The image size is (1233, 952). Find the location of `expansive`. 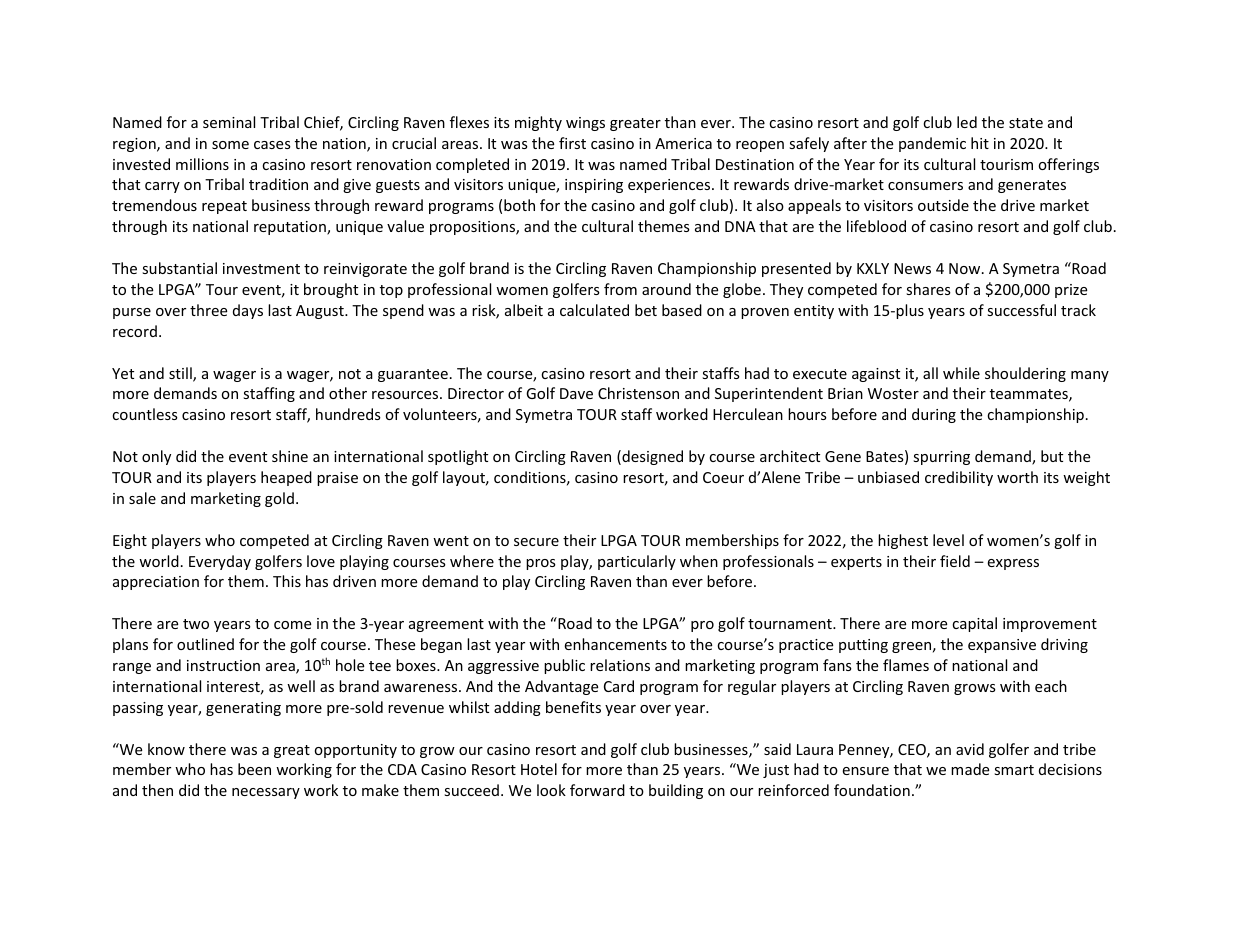

expansive is located at coordinates (1002, 646).
